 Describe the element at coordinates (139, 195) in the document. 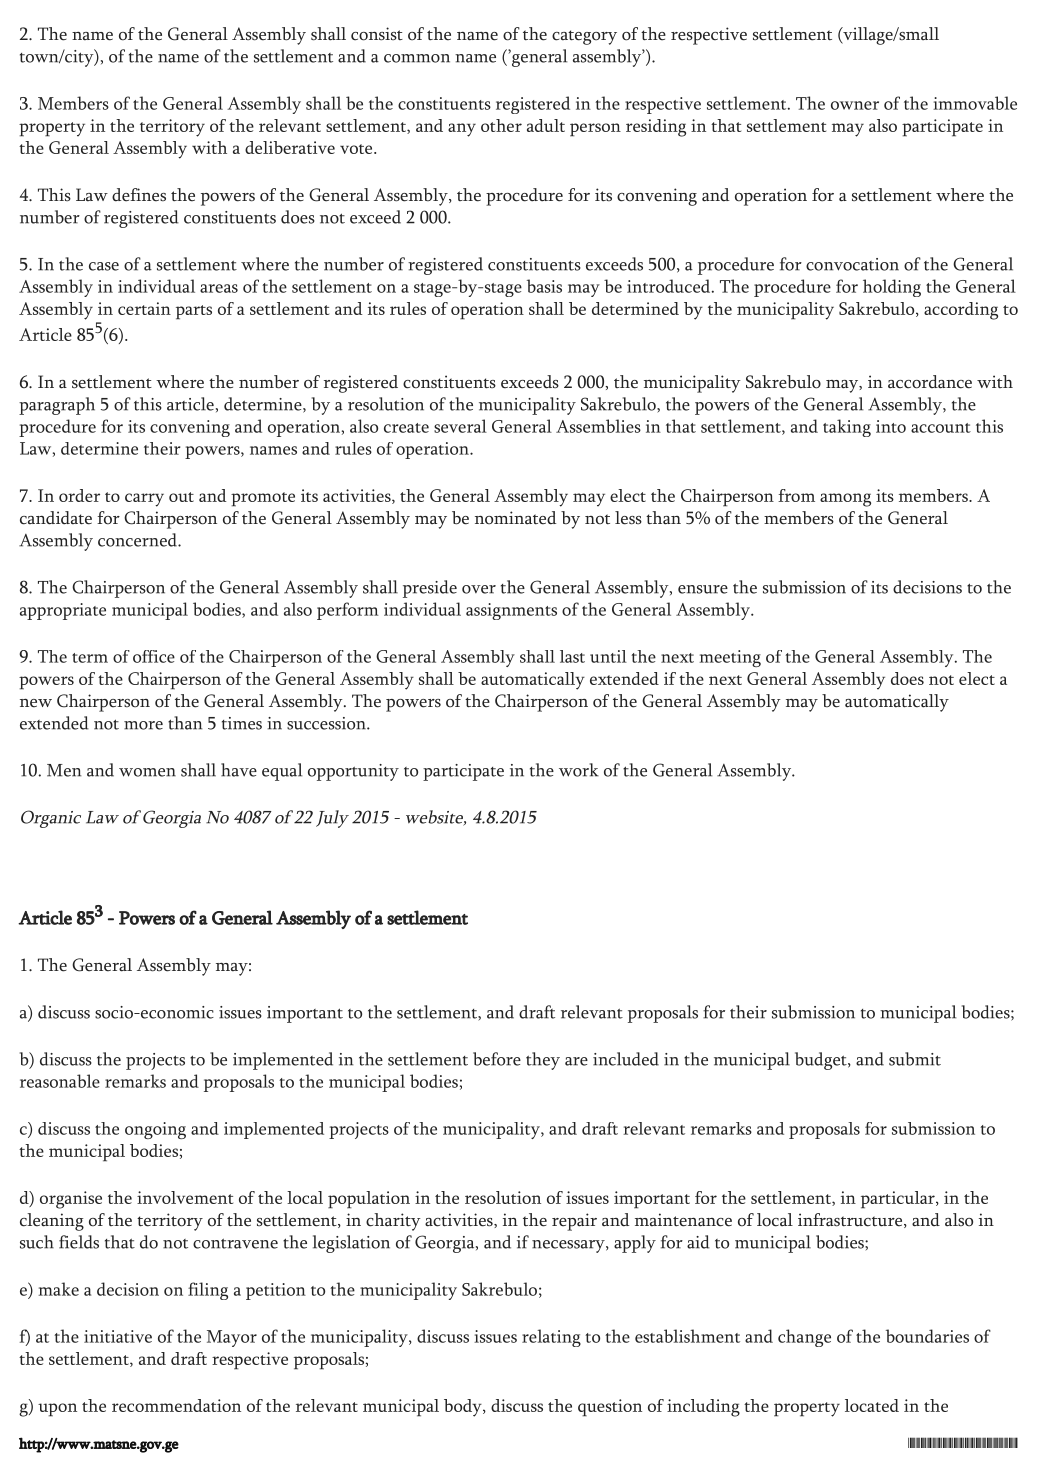

I see `defines` at that location.
